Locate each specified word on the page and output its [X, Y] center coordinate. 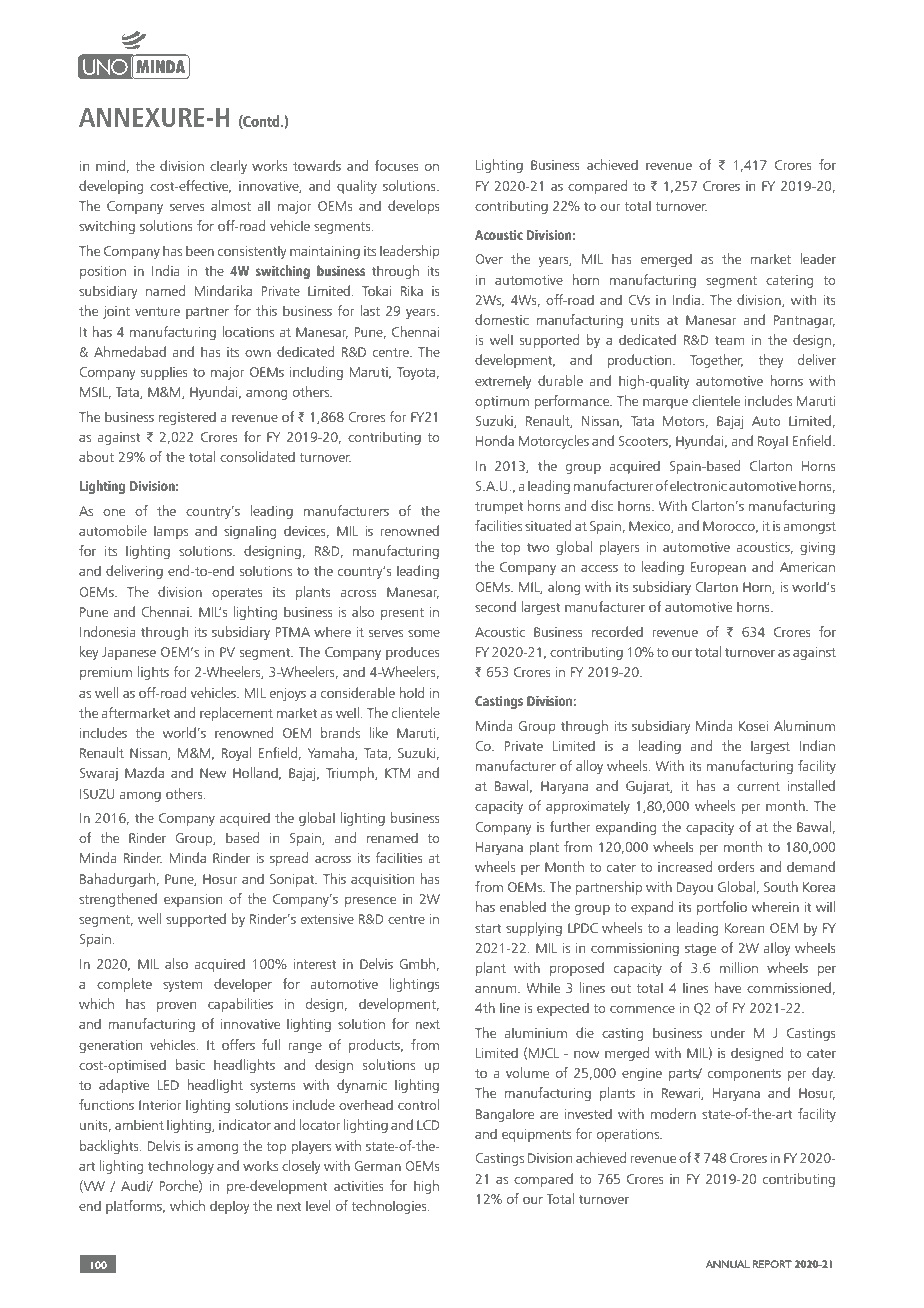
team [729, 340]
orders [736, 866]
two [538, 547]
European [718, 568]
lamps [171, 532]
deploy [230, 1207]
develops [414, 207]
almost [231, 205]
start [488, 928]
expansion [193, 900]
